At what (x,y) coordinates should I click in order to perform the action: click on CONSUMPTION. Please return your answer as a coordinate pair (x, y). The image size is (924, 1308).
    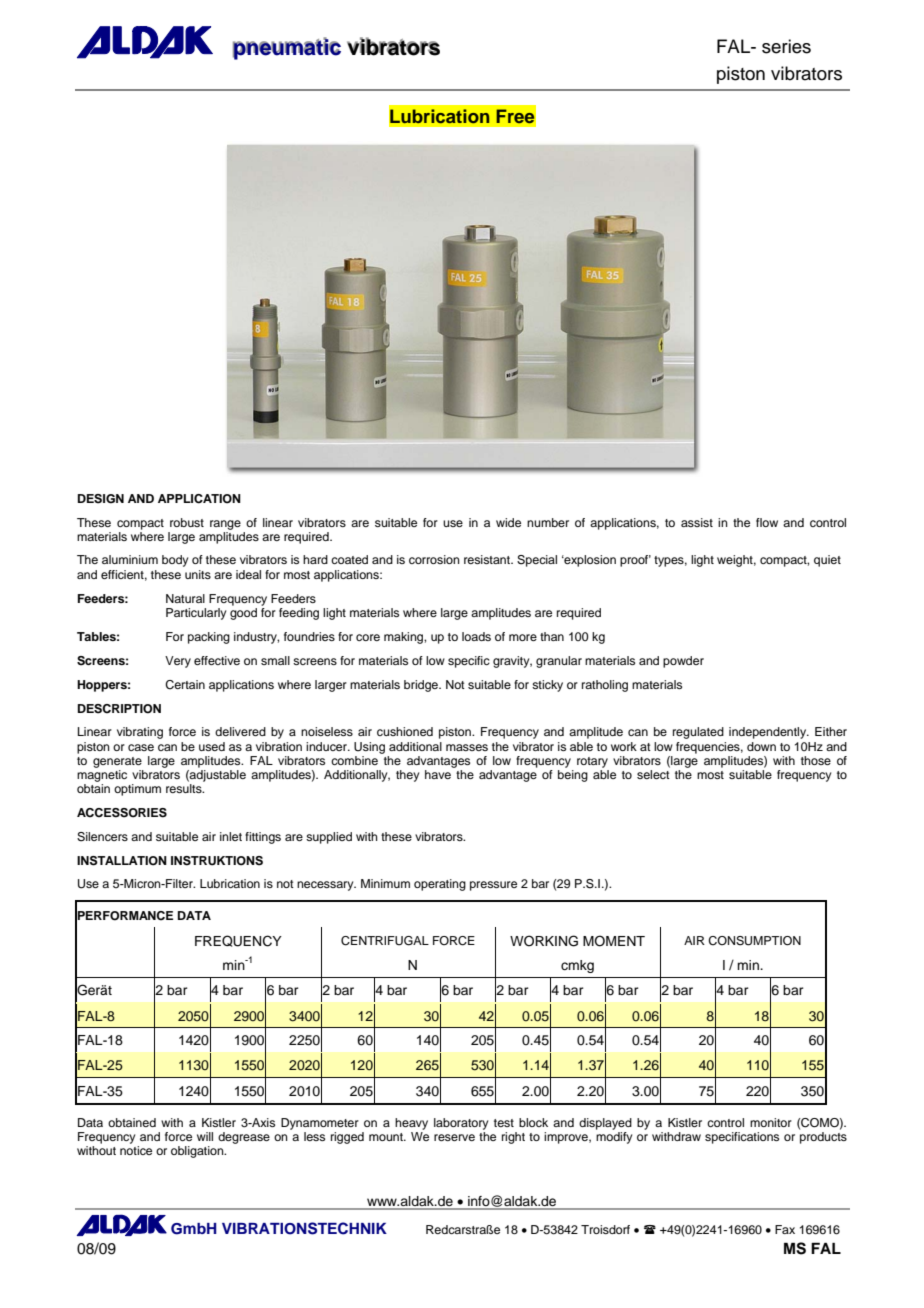
    Looking at the image, I should click on (754, 941).
